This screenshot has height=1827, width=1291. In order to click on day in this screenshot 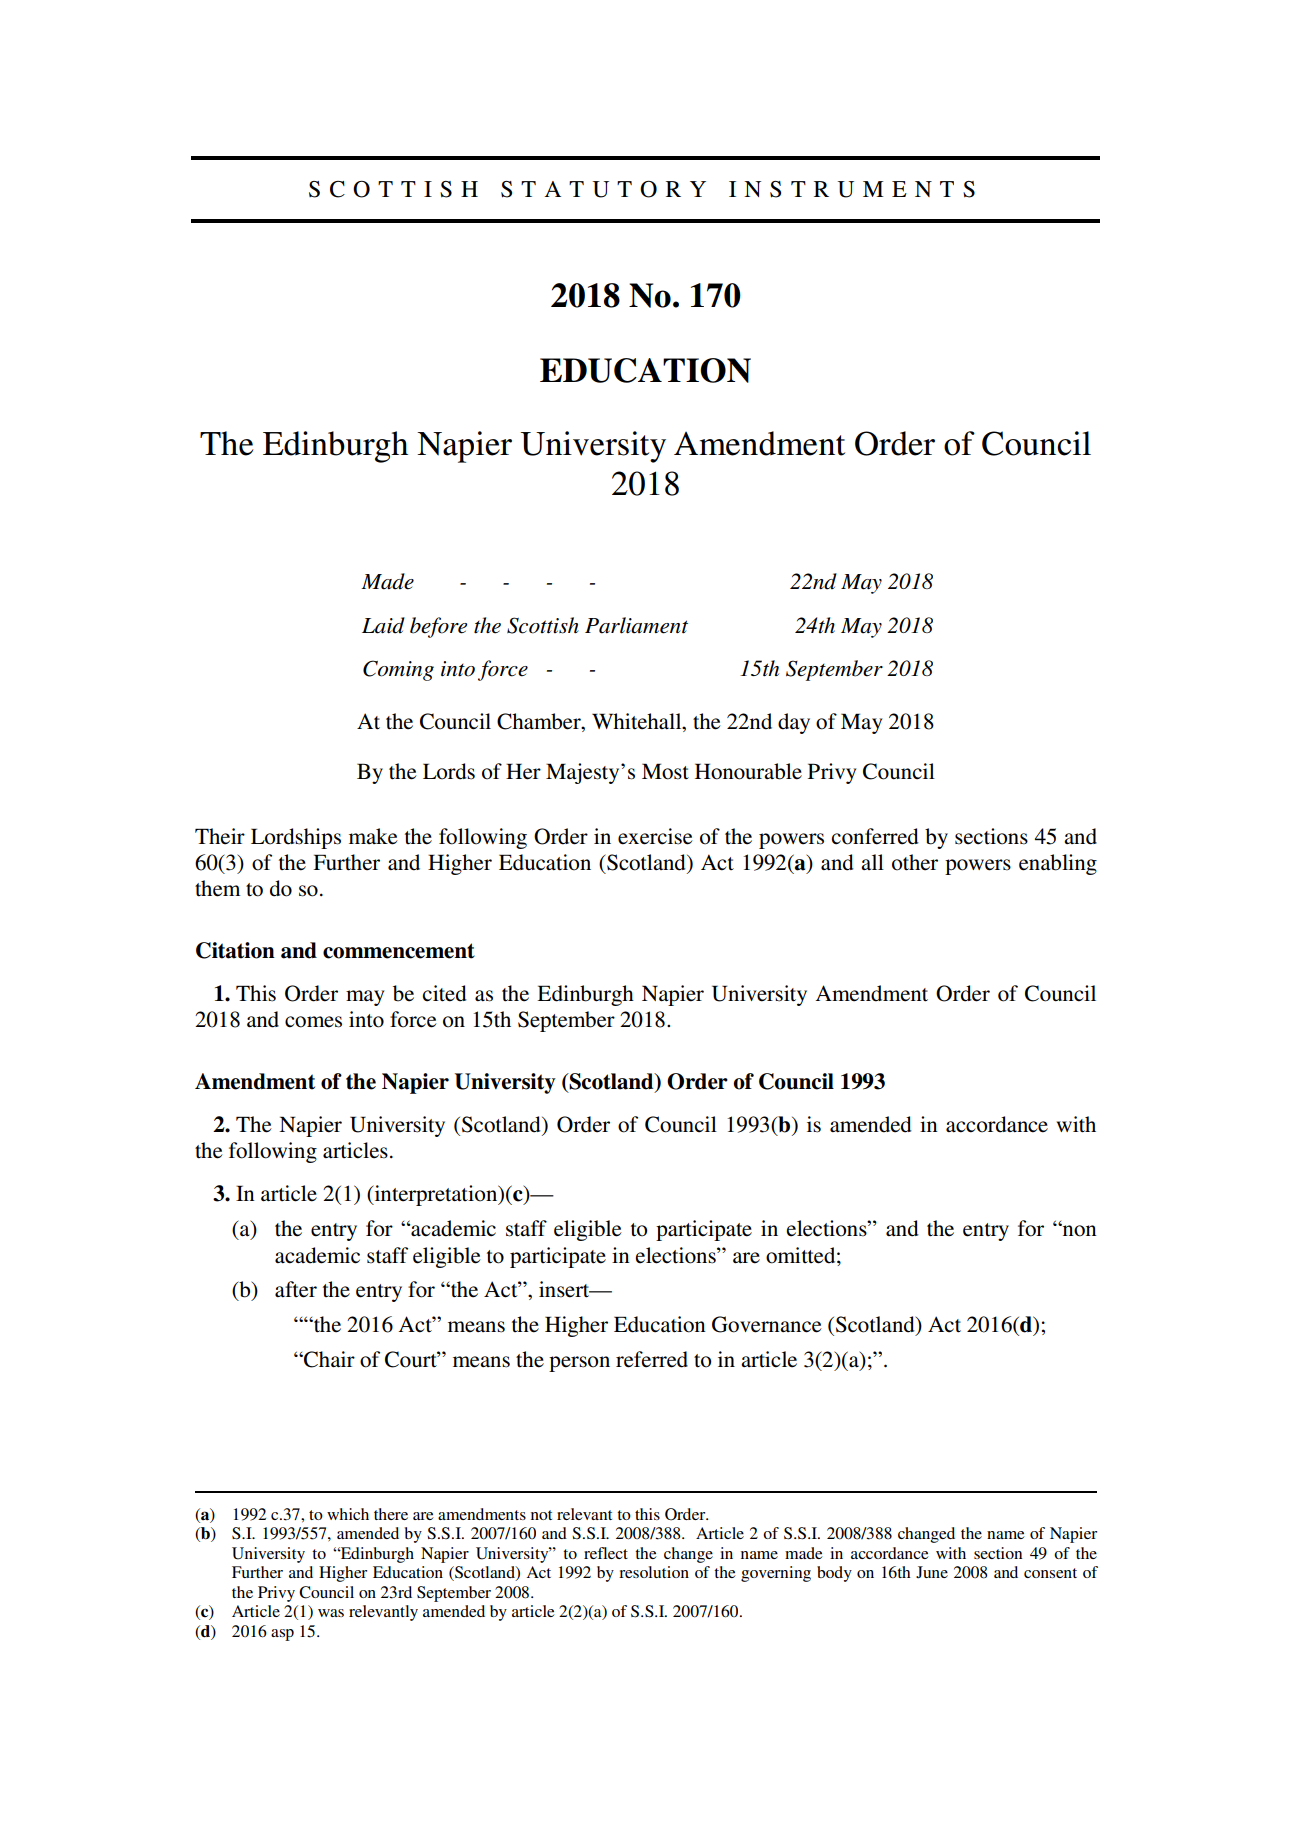, I will do `click(794, 723)`.
